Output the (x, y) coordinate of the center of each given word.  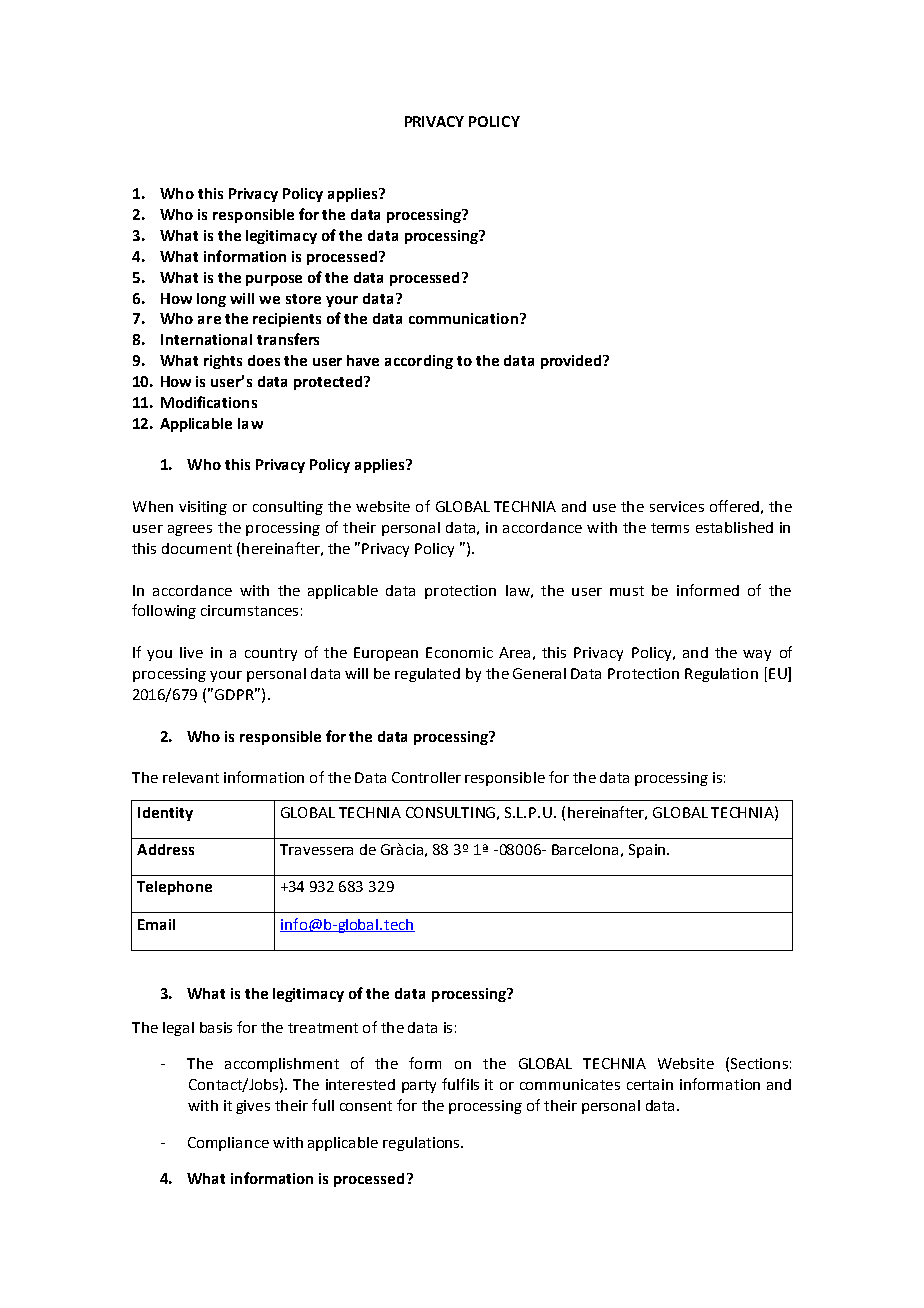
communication (463, 318)
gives (253, 1107)
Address (165, 849)
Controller (426, 777)
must (627, 591)
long (211, 300)
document (197, 548)
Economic (459, 652)
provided (572, 362)
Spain (647, 851)
